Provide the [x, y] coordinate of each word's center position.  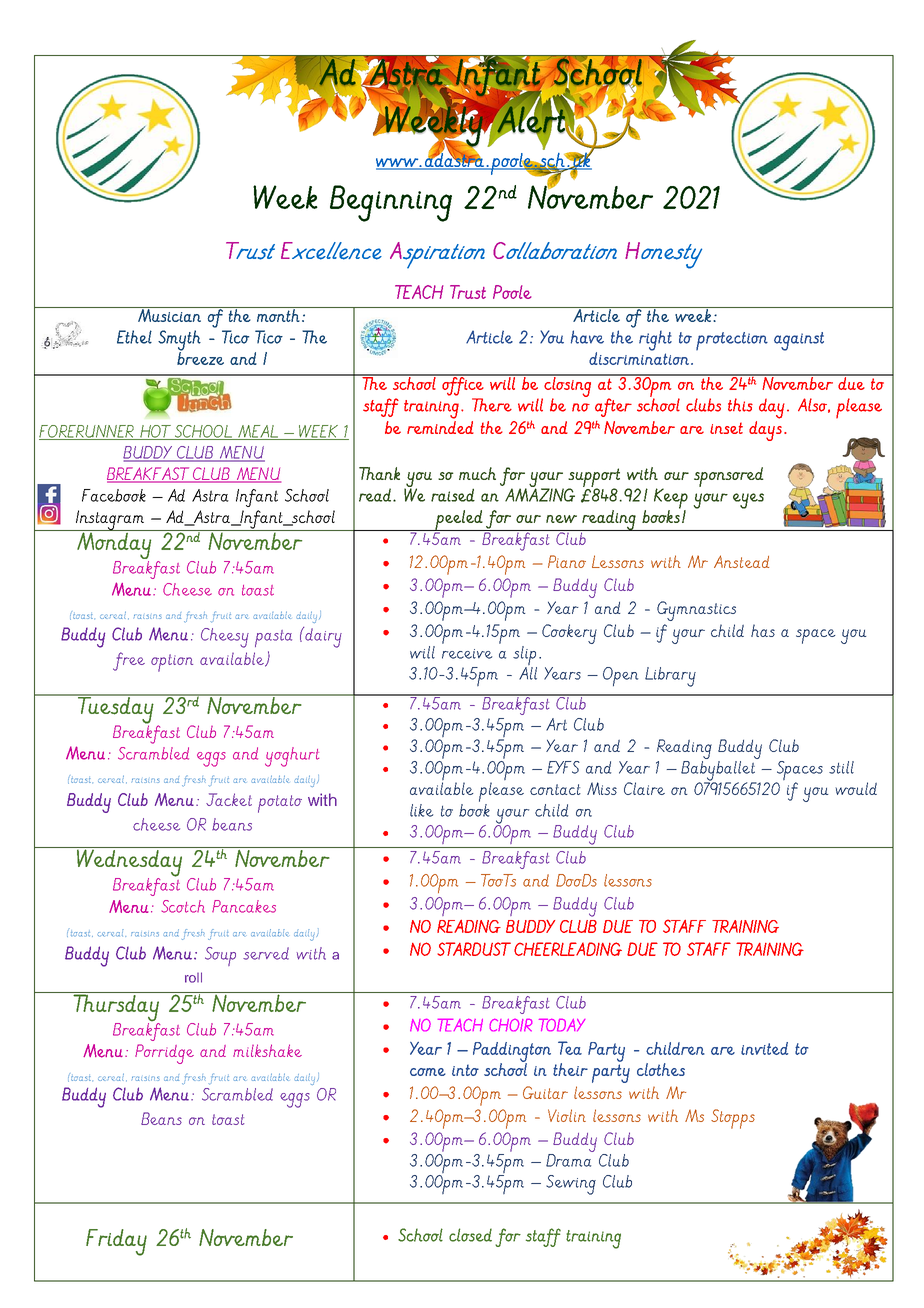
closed [470, 1235]
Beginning [391, 203]
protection [732, 341]
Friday [116, 1242]
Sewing [571, 1185]
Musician [169, 314]
